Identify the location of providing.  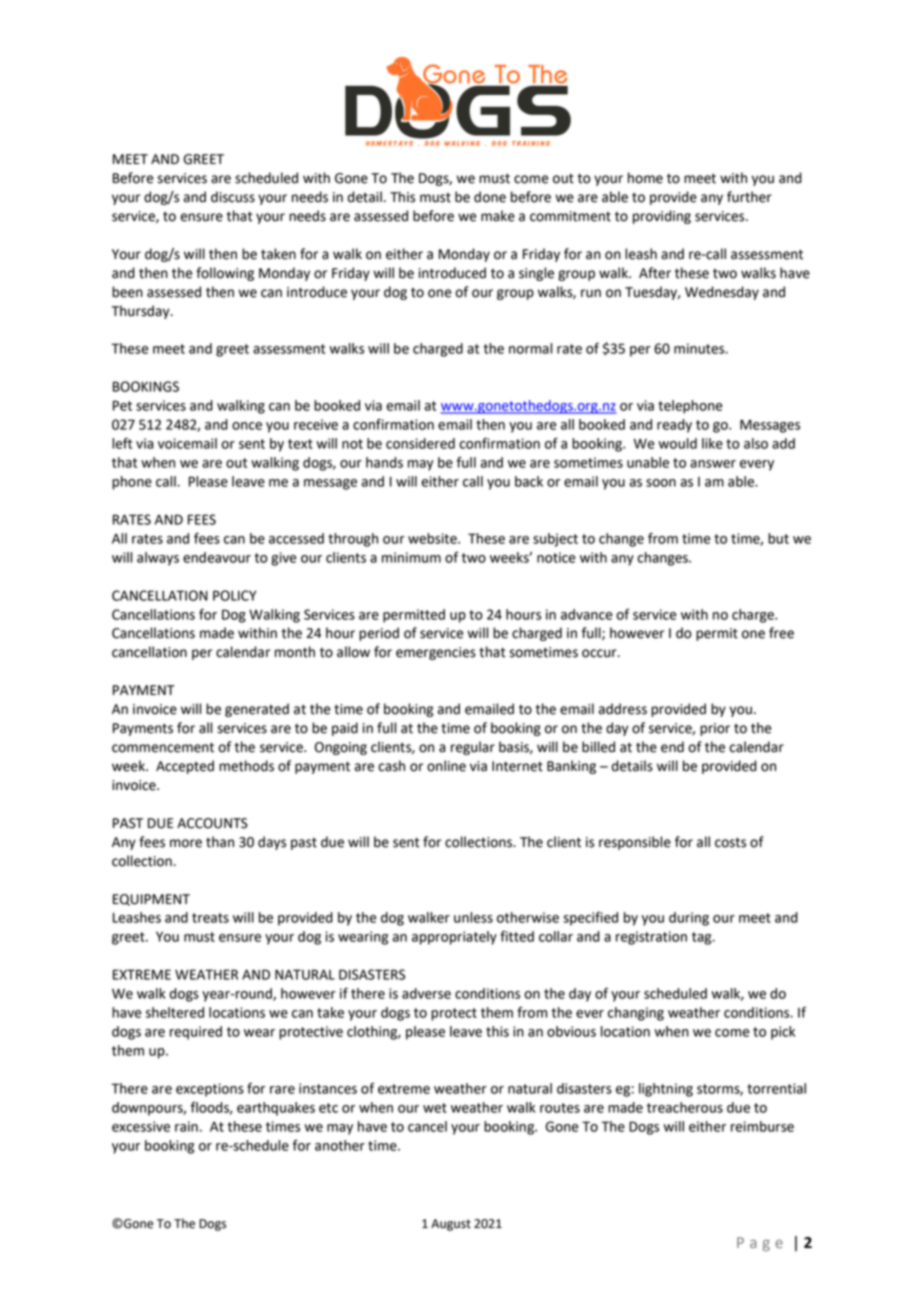
(662, 217).
